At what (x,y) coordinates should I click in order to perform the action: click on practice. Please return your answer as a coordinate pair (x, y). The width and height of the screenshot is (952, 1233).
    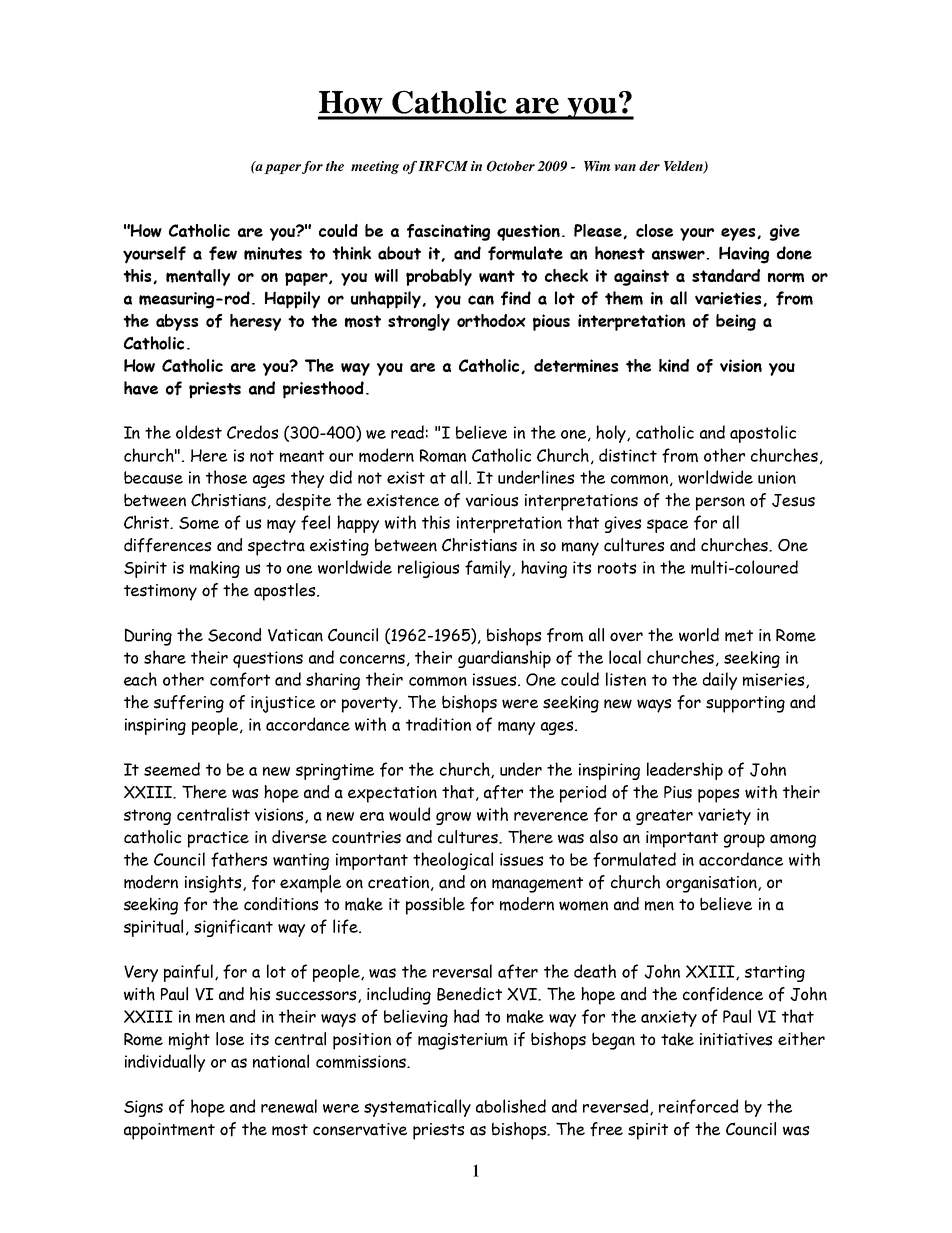
    Looking at the image, I should click on (218, 839).
